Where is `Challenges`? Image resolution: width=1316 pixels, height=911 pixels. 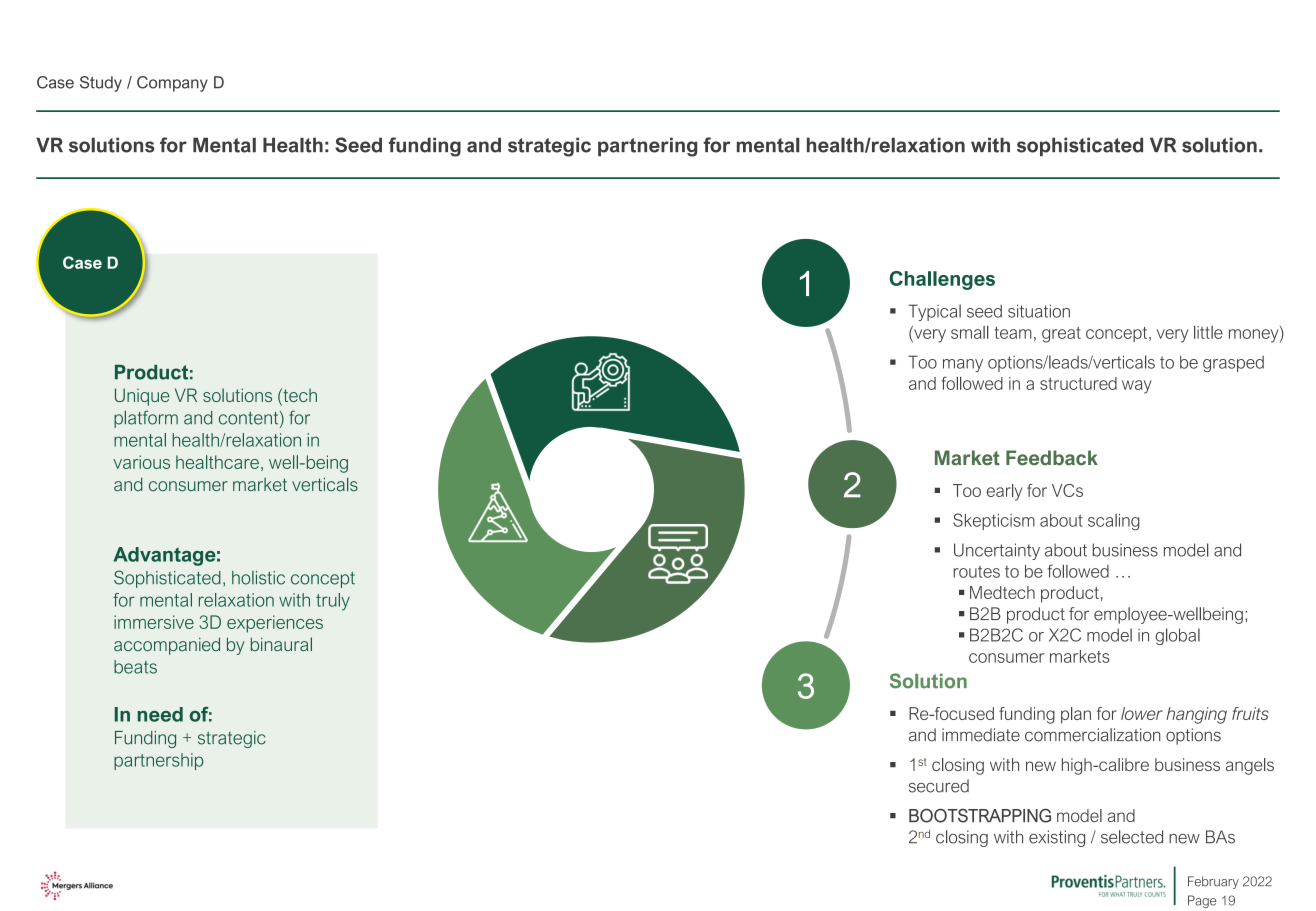
Challenges is located at coordinates (942, 280).
